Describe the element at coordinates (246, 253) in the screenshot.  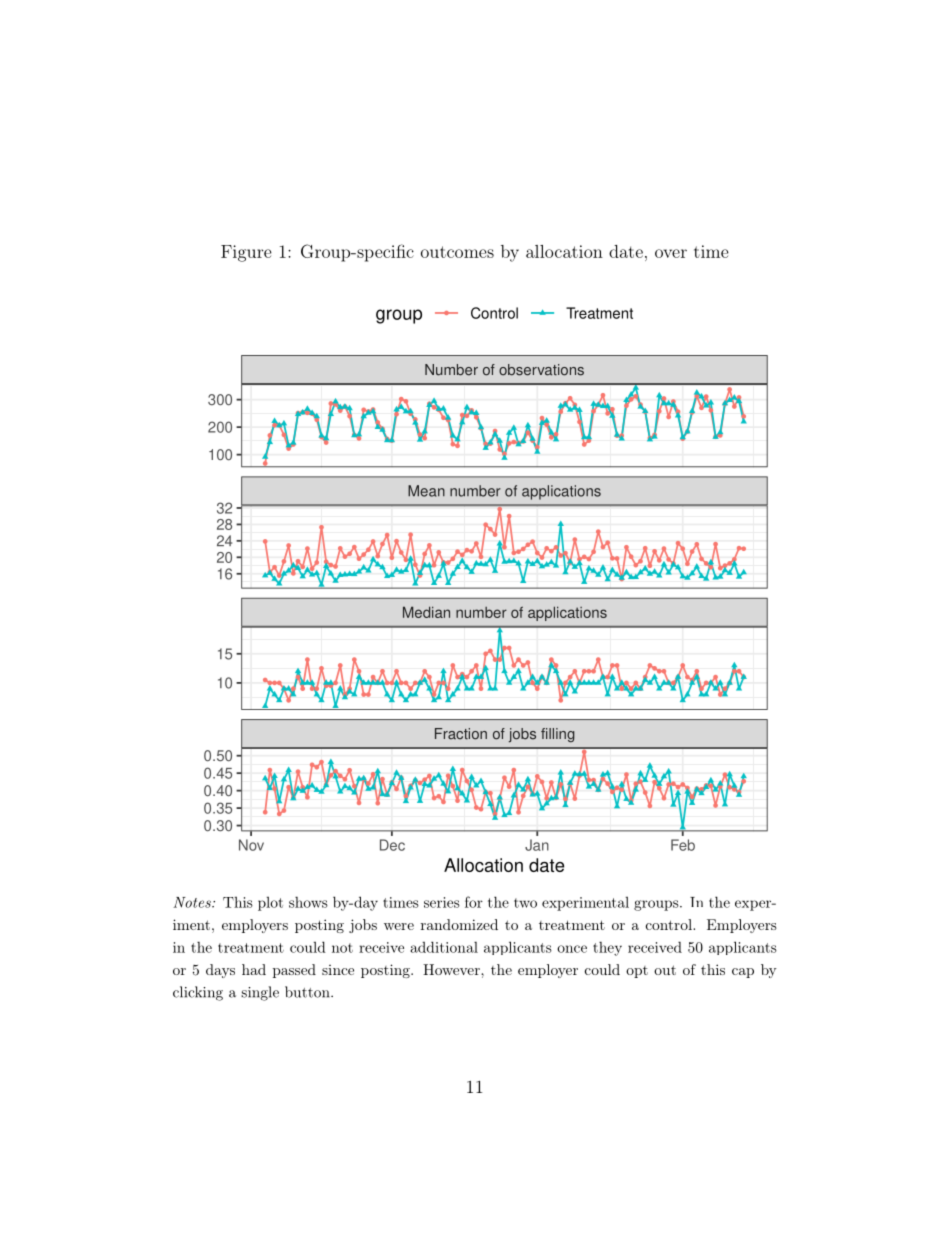
I see `Figure` at that location.
